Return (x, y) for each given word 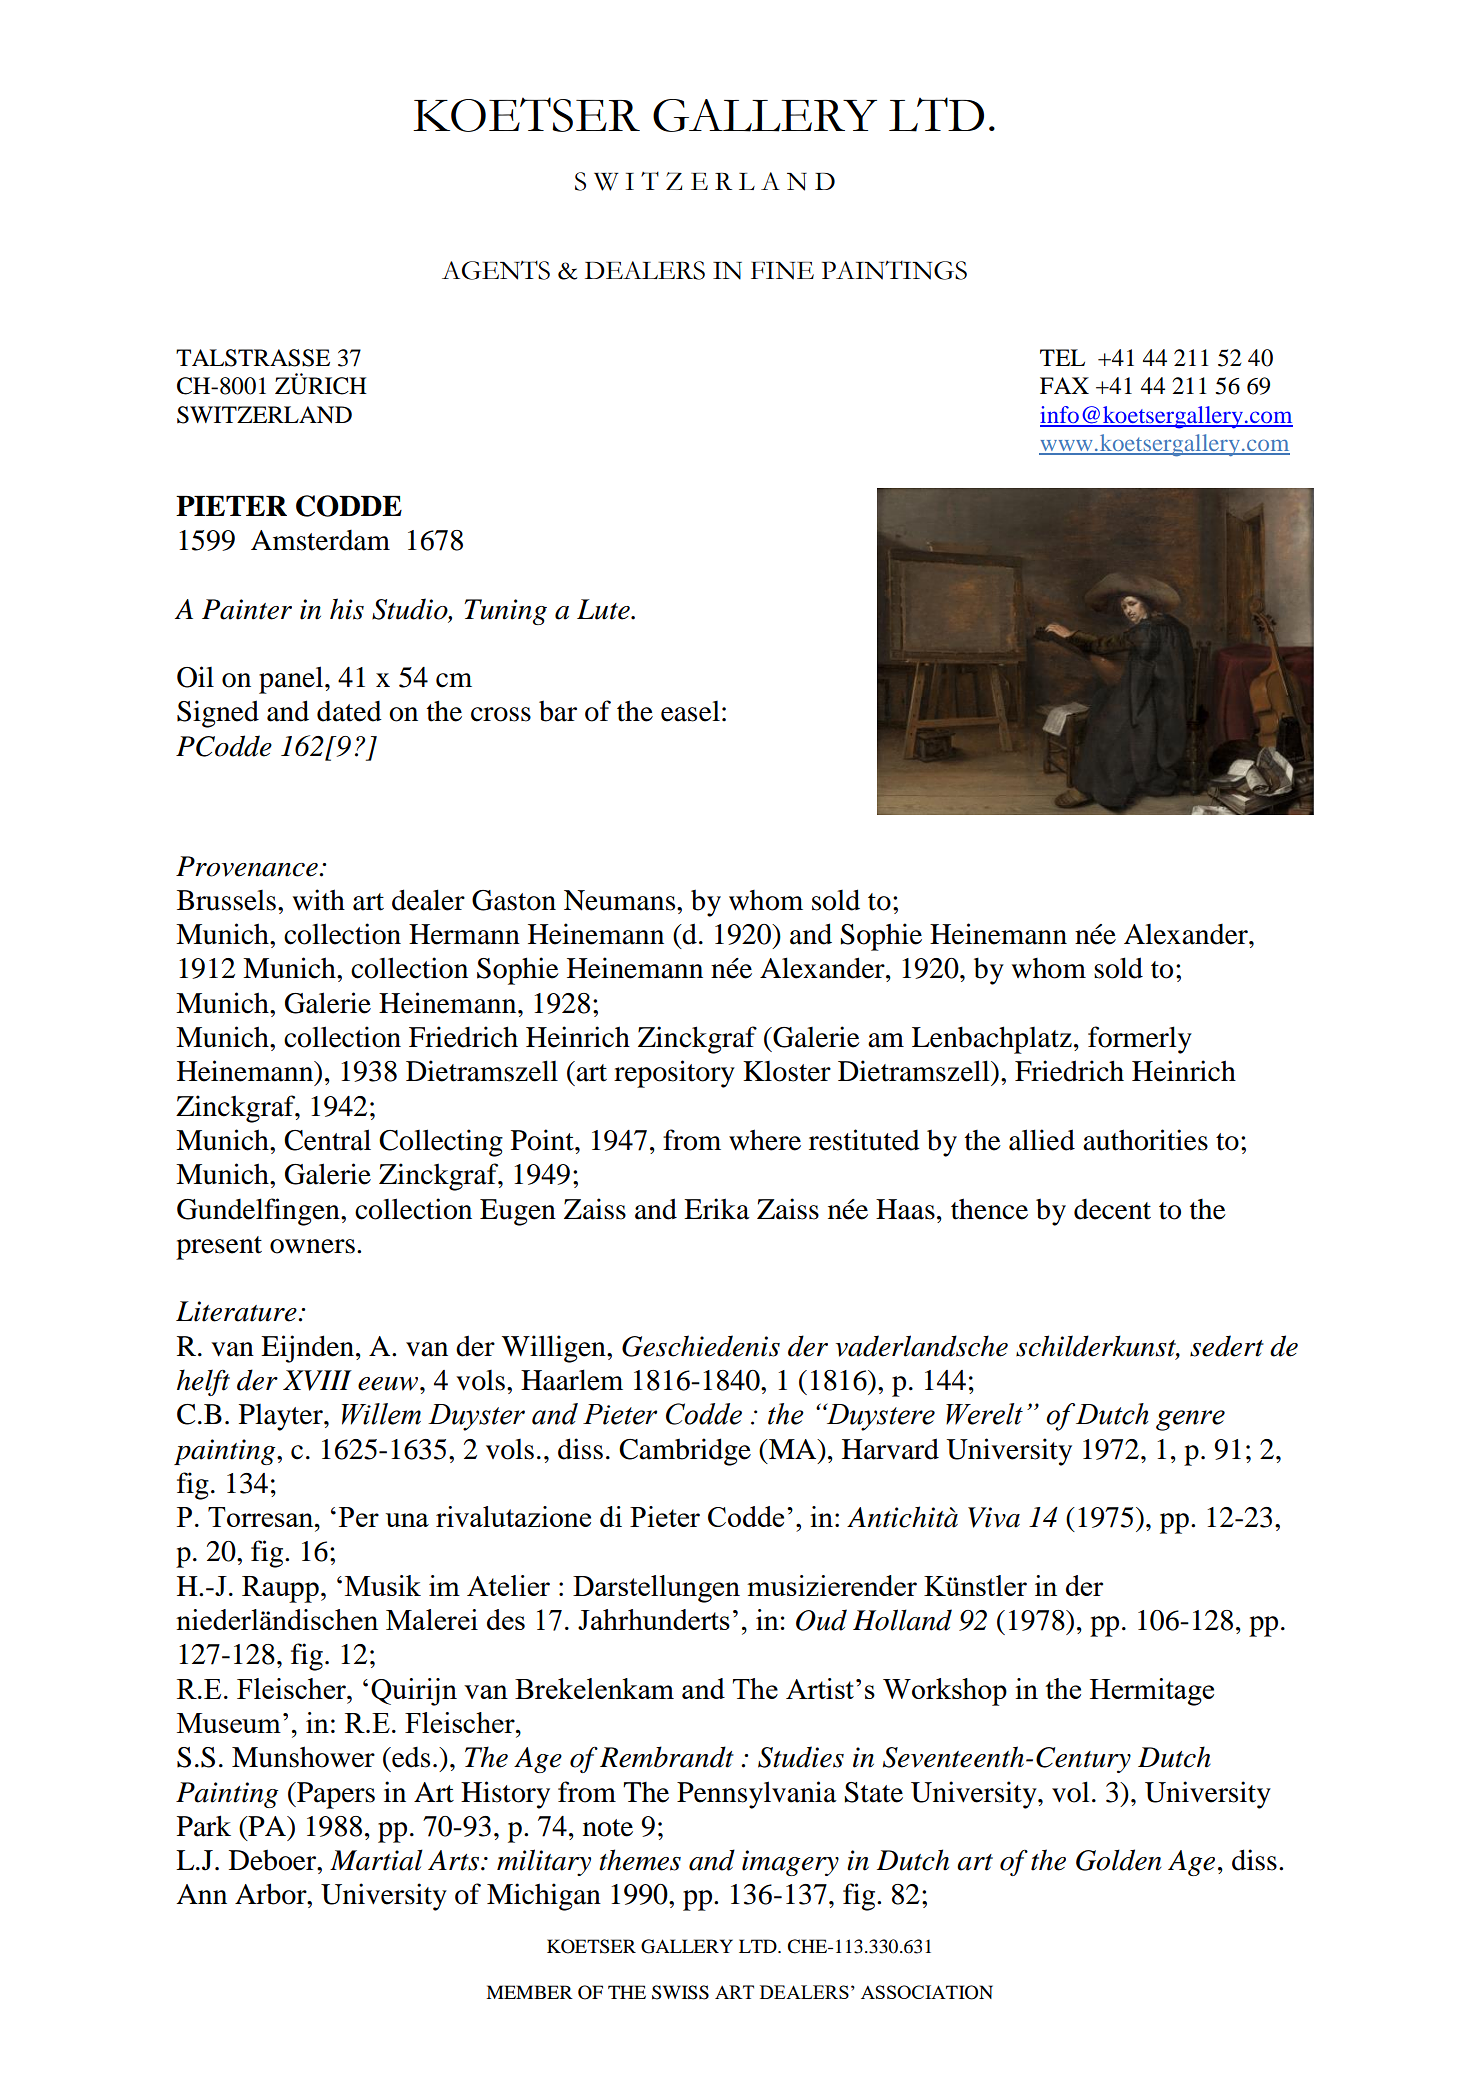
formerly (1140, 1040)
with (319, 900)
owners (312, 1246)
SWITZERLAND (264, 415)
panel (292, 680)
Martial (376, 1860)
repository (674, 1074)
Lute (604, 609)
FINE (782, 271)
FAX (1064, 385)
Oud (821, 1620)
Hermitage (1152, 1692)
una (407, 1520)
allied (1042, 1140)
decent (1112, 1209)
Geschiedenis (701, 1346)
